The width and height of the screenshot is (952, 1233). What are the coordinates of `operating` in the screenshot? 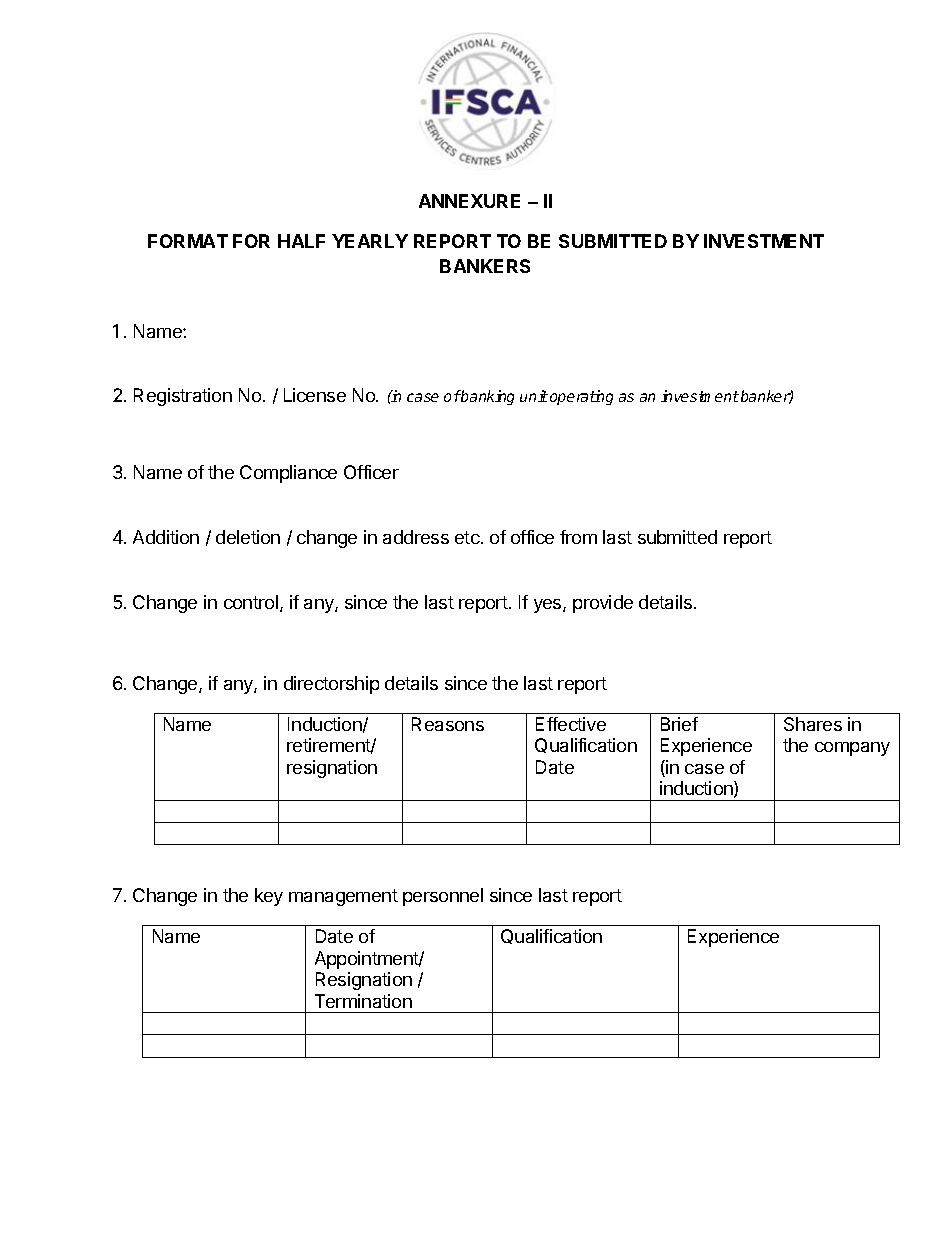 It's located at (581, 397).
